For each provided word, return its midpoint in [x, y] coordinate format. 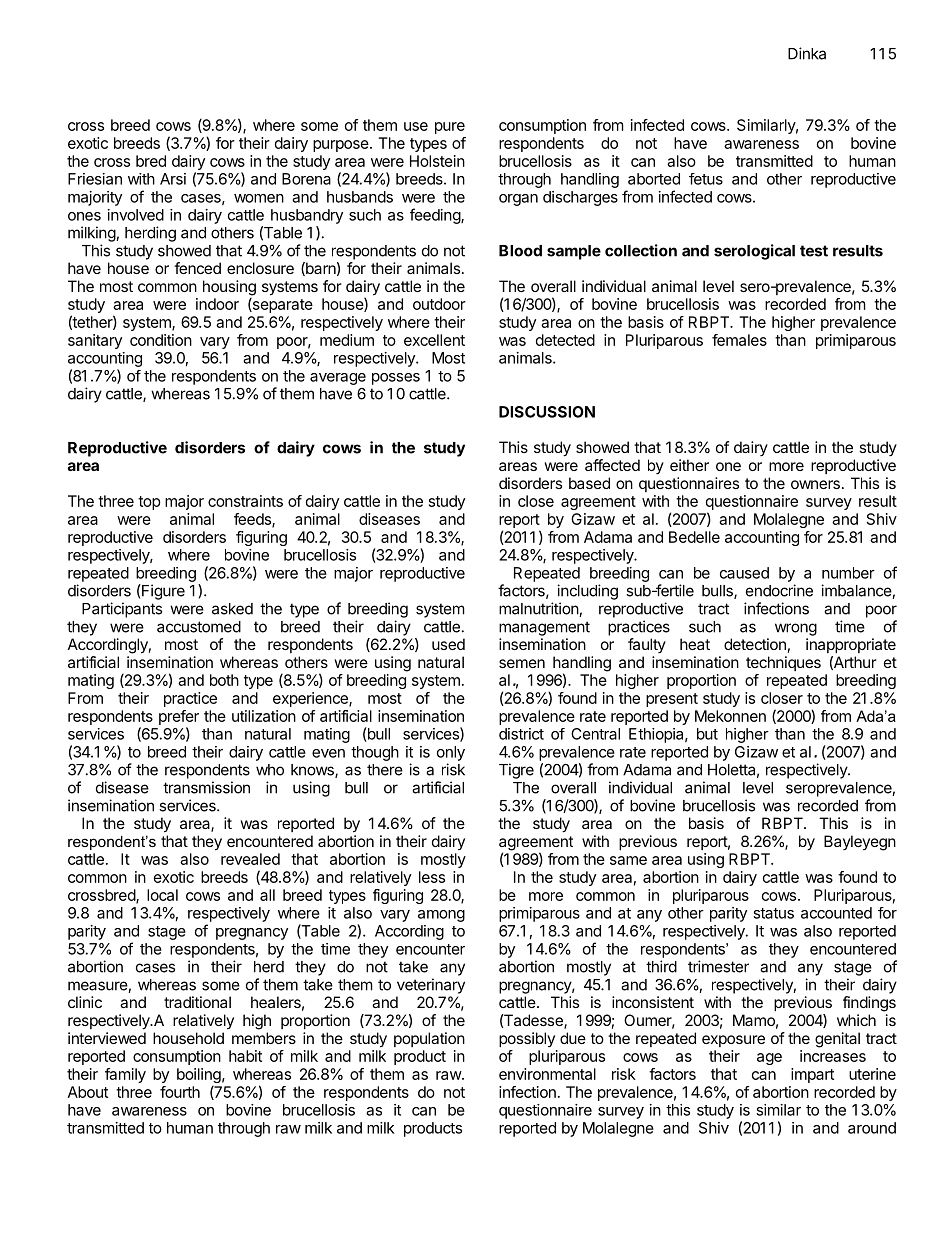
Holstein [437, 161]
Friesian [95, 179]
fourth [180, 1092]
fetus [706, 179]
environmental [547, 1074]
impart [812, 1075]
